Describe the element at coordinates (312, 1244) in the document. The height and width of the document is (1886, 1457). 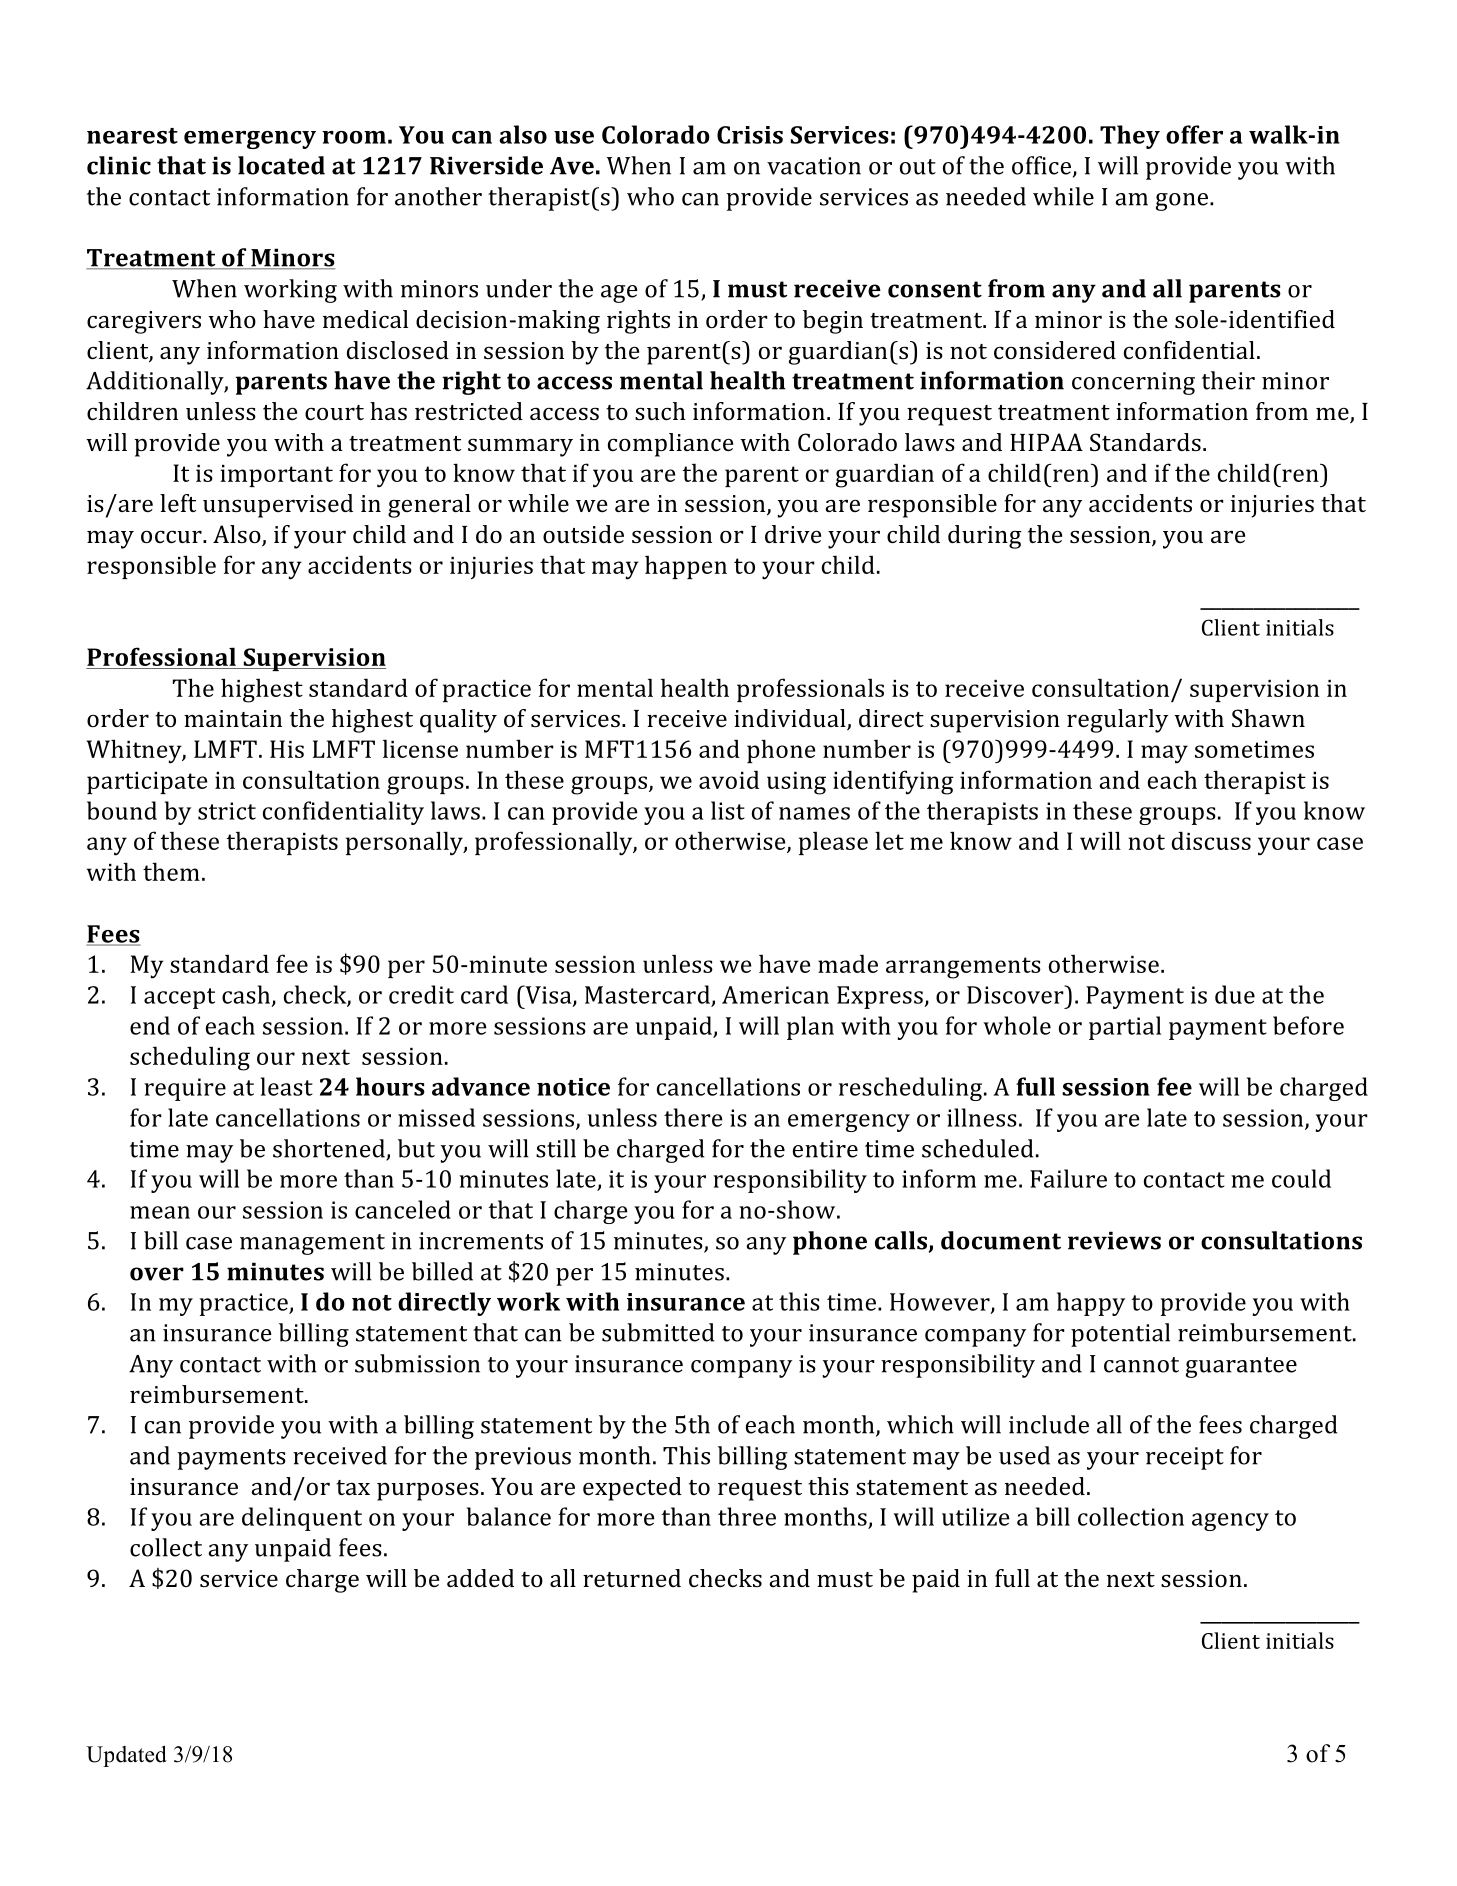
I see `management` at that location.
